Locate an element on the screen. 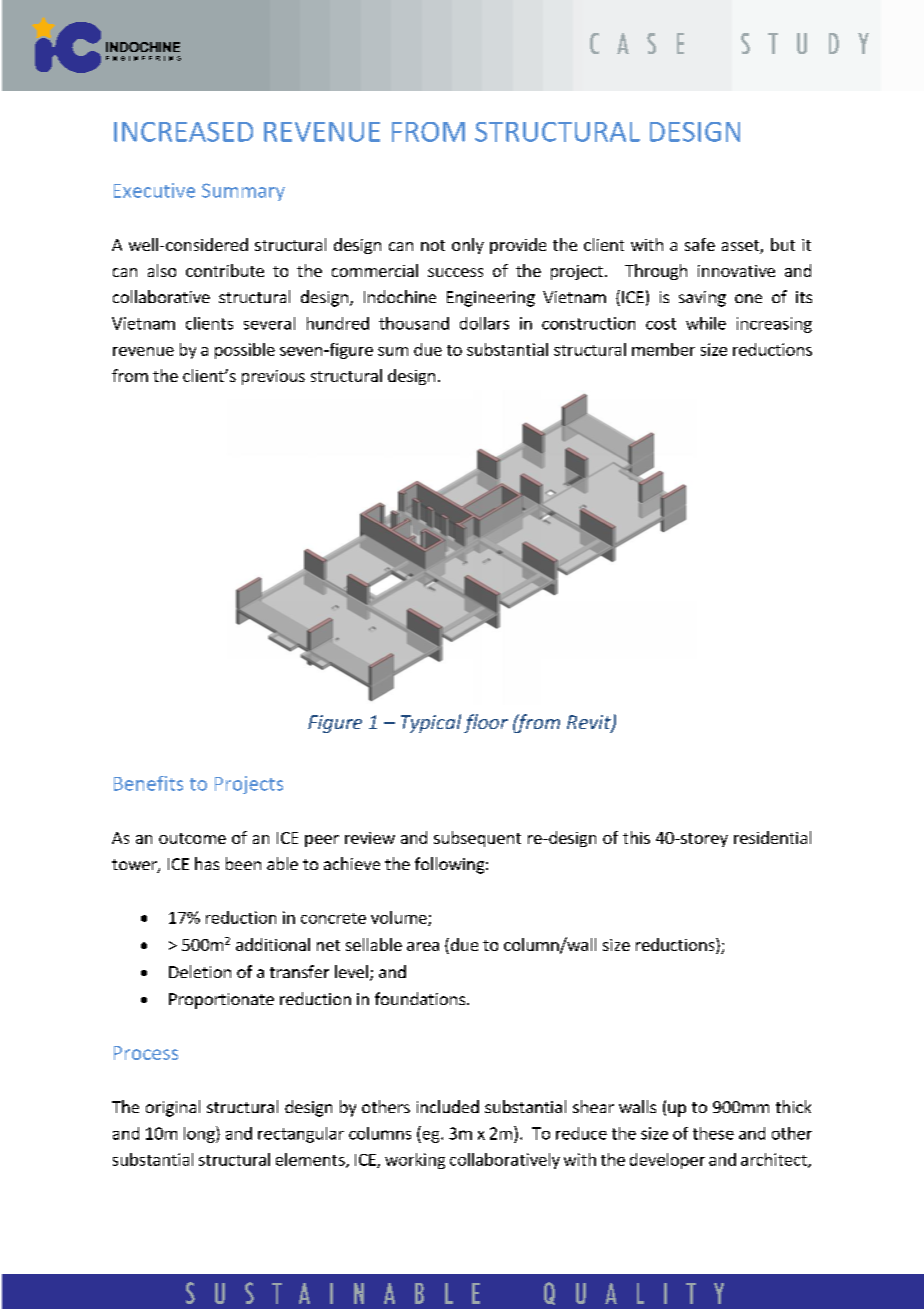 Image resolution: width=924 pixels, height=1309 pixels. area is located at coordinates (423, 946).
